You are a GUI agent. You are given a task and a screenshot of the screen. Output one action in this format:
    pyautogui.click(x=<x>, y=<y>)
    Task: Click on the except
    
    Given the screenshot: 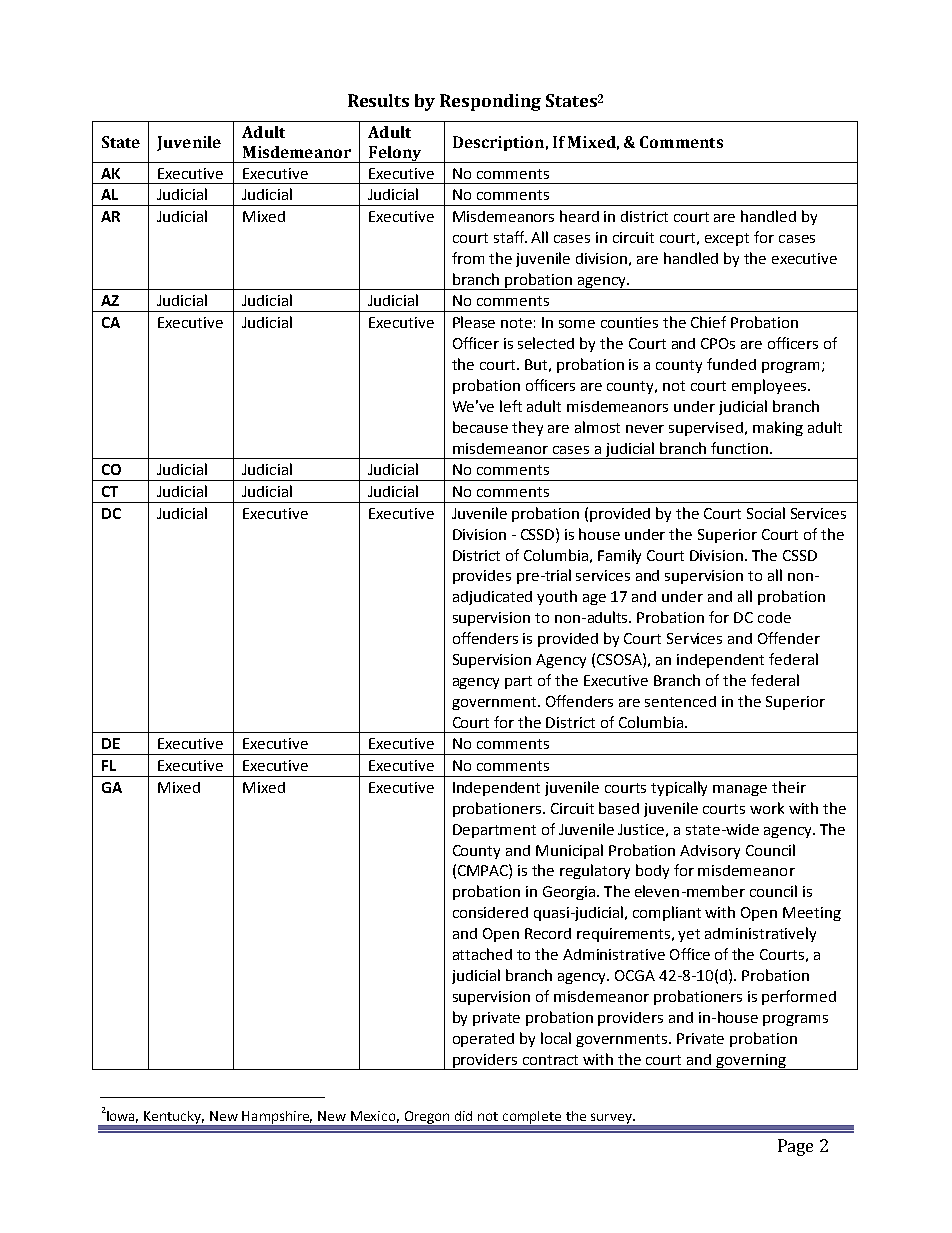 What is the action you would take?
    pyautogui.click(x=727, y=239)
